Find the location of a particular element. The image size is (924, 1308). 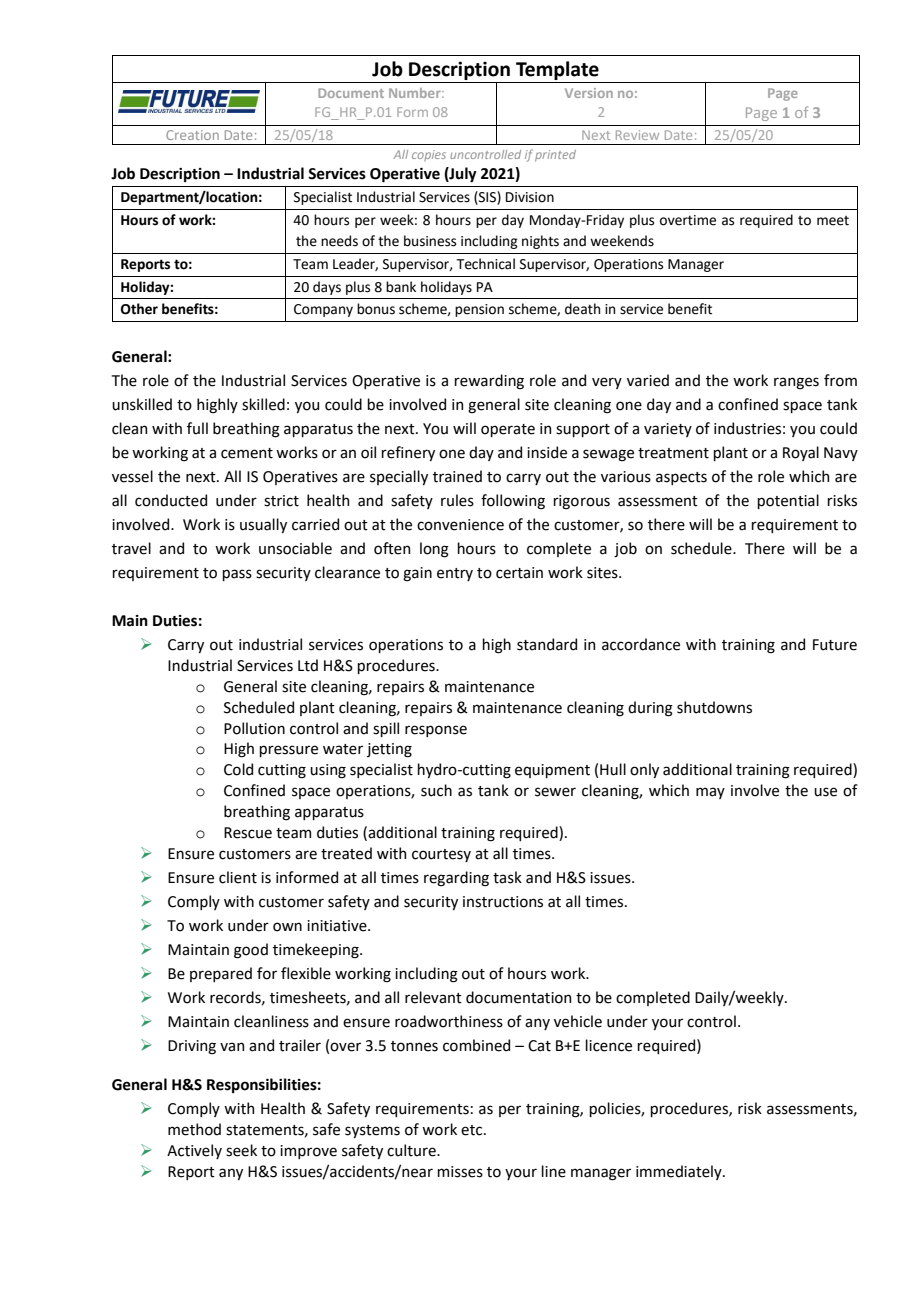

Cold is located at coordinates (238, 769).
